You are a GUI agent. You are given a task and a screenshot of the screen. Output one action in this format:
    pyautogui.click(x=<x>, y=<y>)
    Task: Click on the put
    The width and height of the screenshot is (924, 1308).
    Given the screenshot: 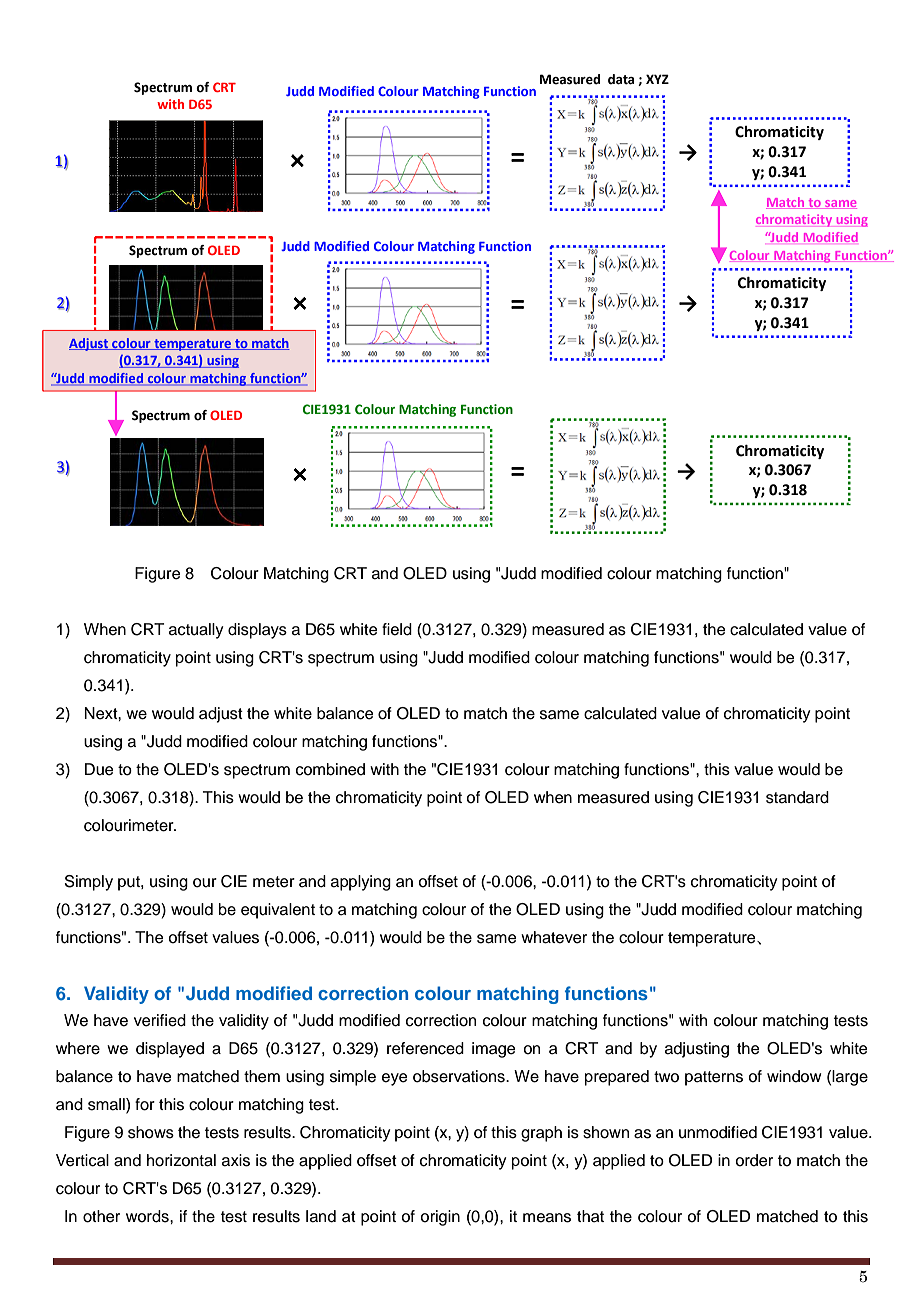 What is the action you would take?
    pyautogui.click(x=130, y=883)
